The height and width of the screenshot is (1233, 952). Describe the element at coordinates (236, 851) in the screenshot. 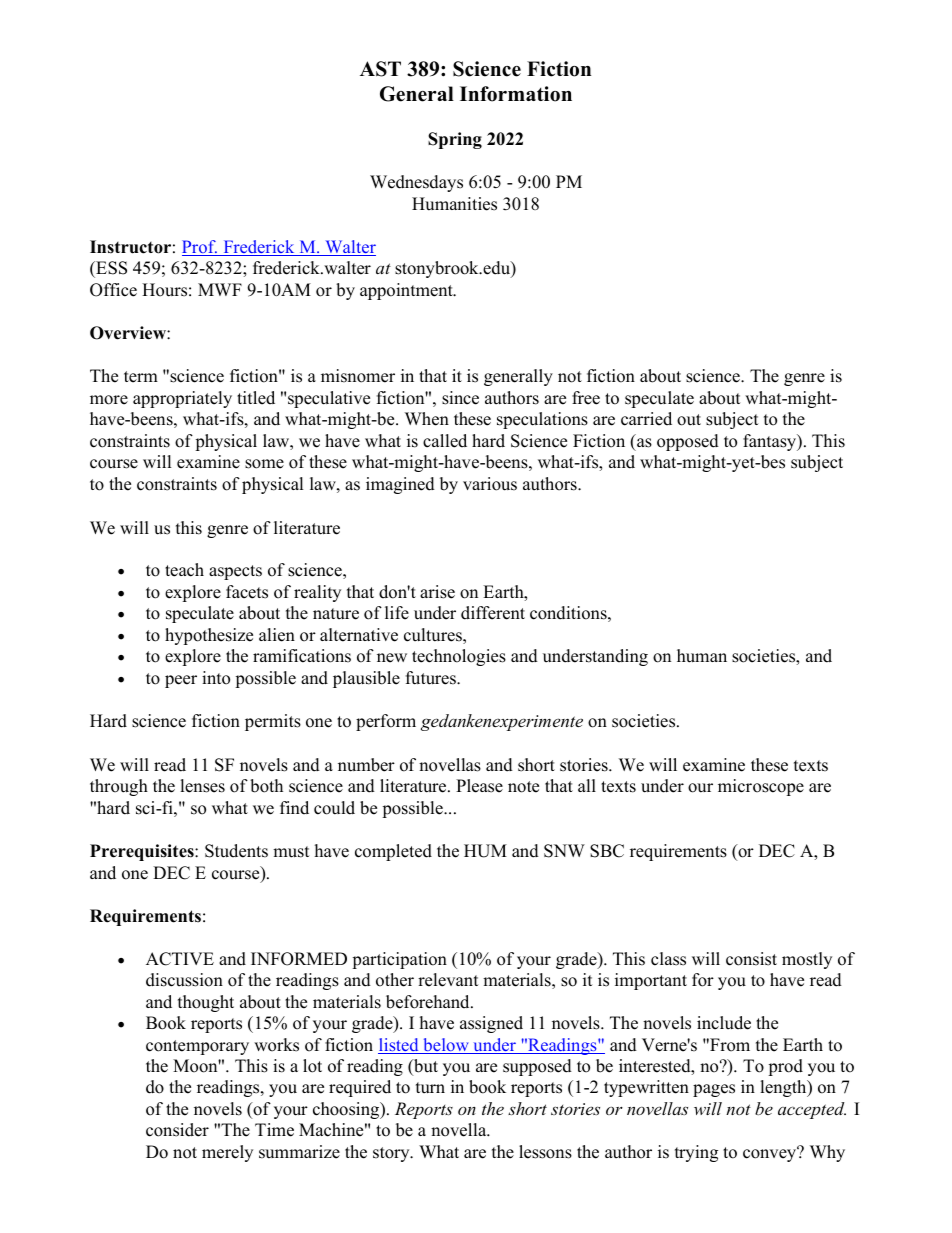

I see `Students` at that location.
